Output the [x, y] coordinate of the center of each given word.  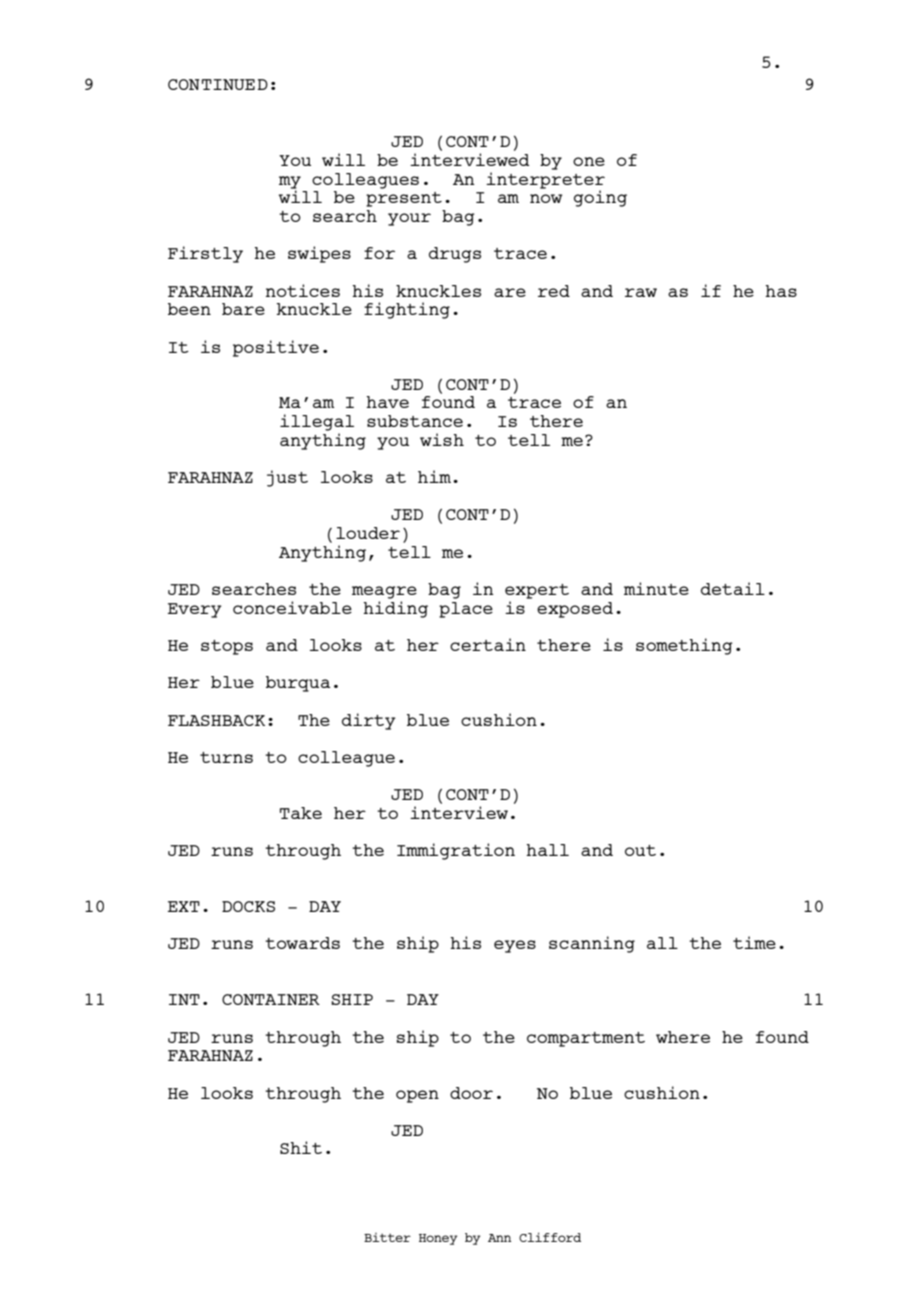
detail [733, 588]
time [754, 942]
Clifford [550, 1237]
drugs [455, 255]
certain [488, 644]
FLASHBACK [216, 720]
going [600, 198]
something [684, 646]
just [287, 478]
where [683, 1037]
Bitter [387, 1237]
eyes [515, 946]
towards [302, 943]
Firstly [205, 254]
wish [442, 439]
